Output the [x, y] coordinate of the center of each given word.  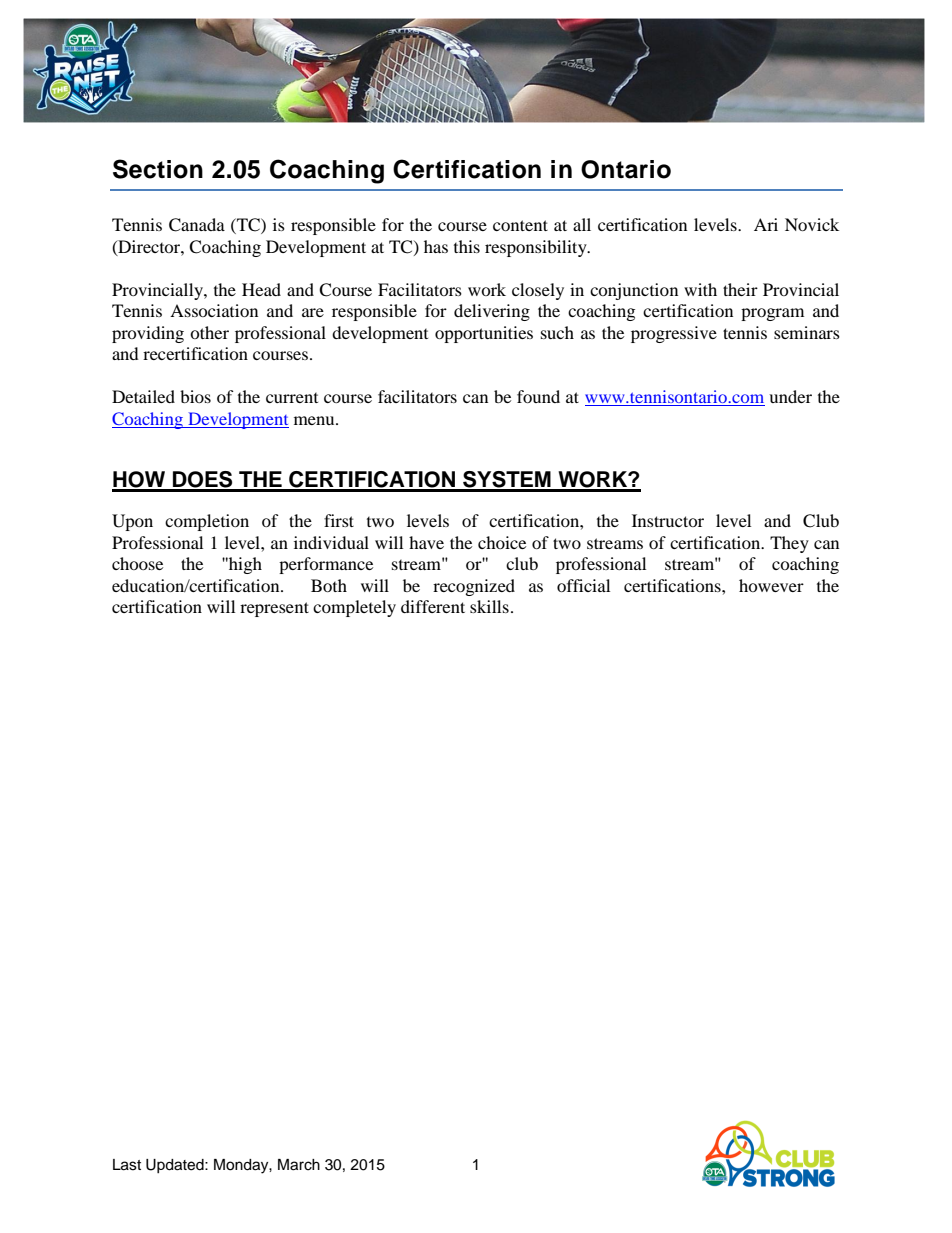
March [299, 1165]
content [520, 225]
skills [489, 606]
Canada [197, 225]
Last [127, 1165]
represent [274, 609]
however [771, 585]
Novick [812, 224]
